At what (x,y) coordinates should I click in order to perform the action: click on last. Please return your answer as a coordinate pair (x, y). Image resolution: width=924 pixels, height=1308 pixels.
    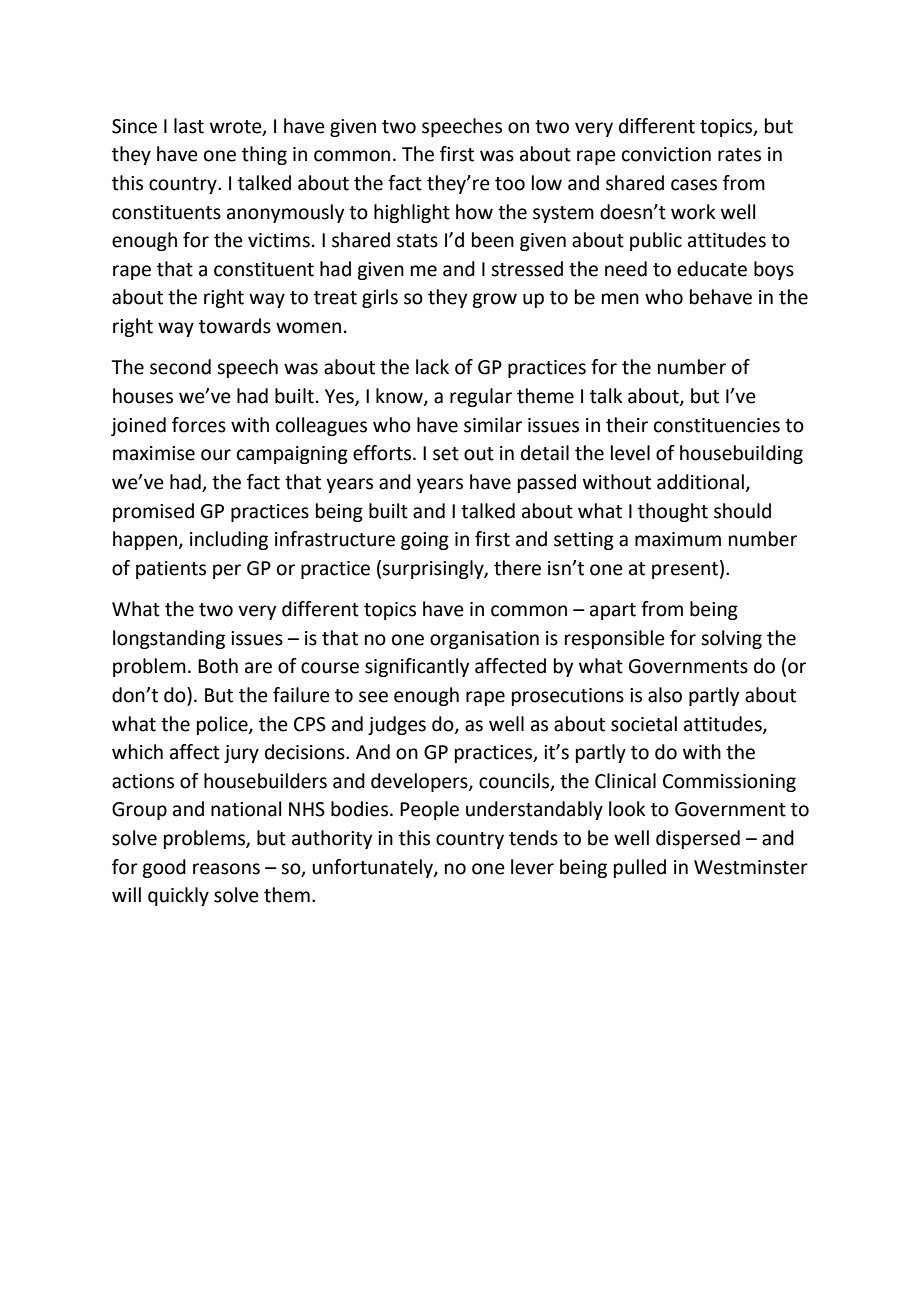
    Looking at the image, I should click on (189, 126).
